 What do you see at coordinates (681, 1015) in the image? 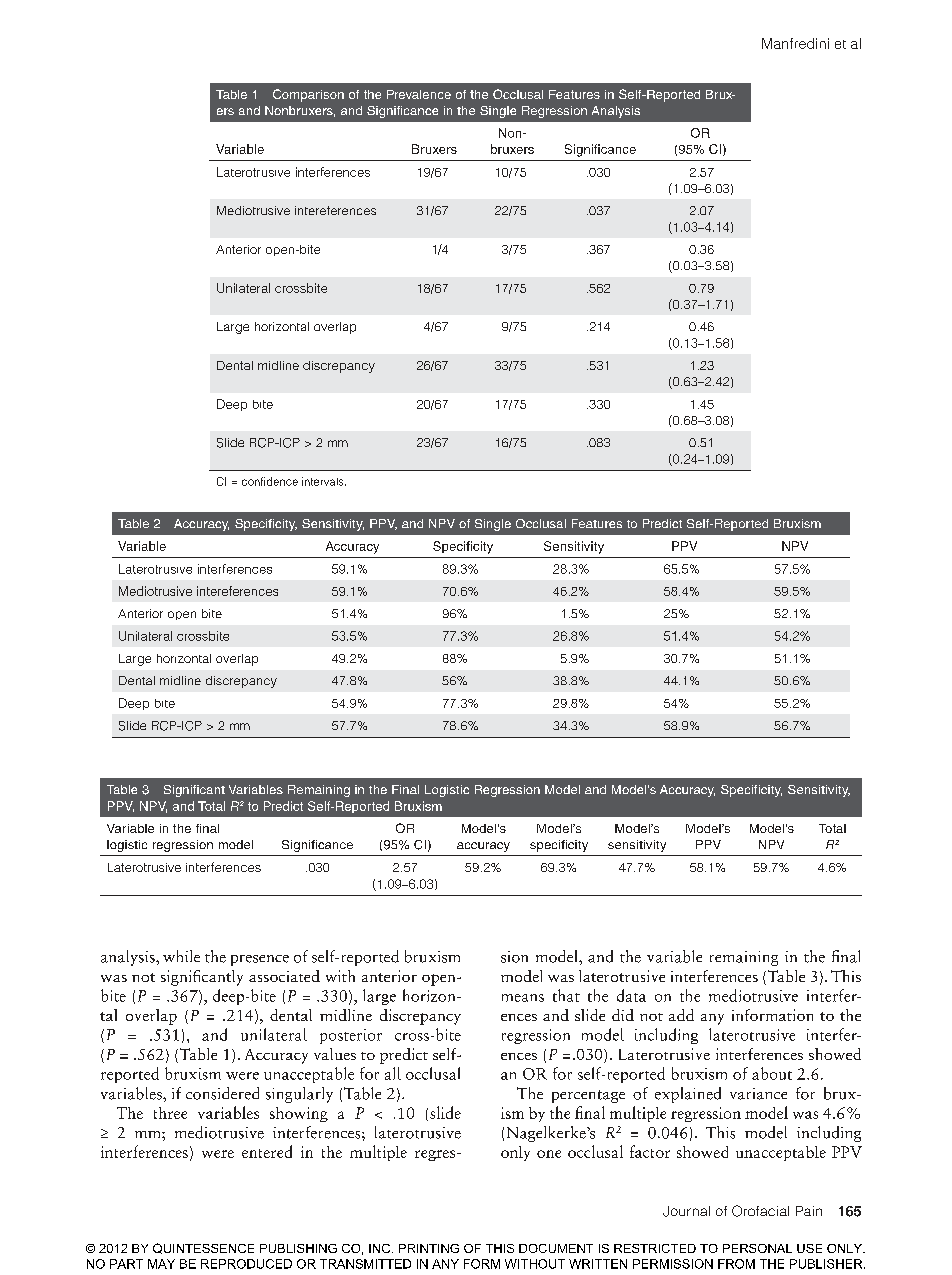
I see `add` at bounding box center [681, 1015].
